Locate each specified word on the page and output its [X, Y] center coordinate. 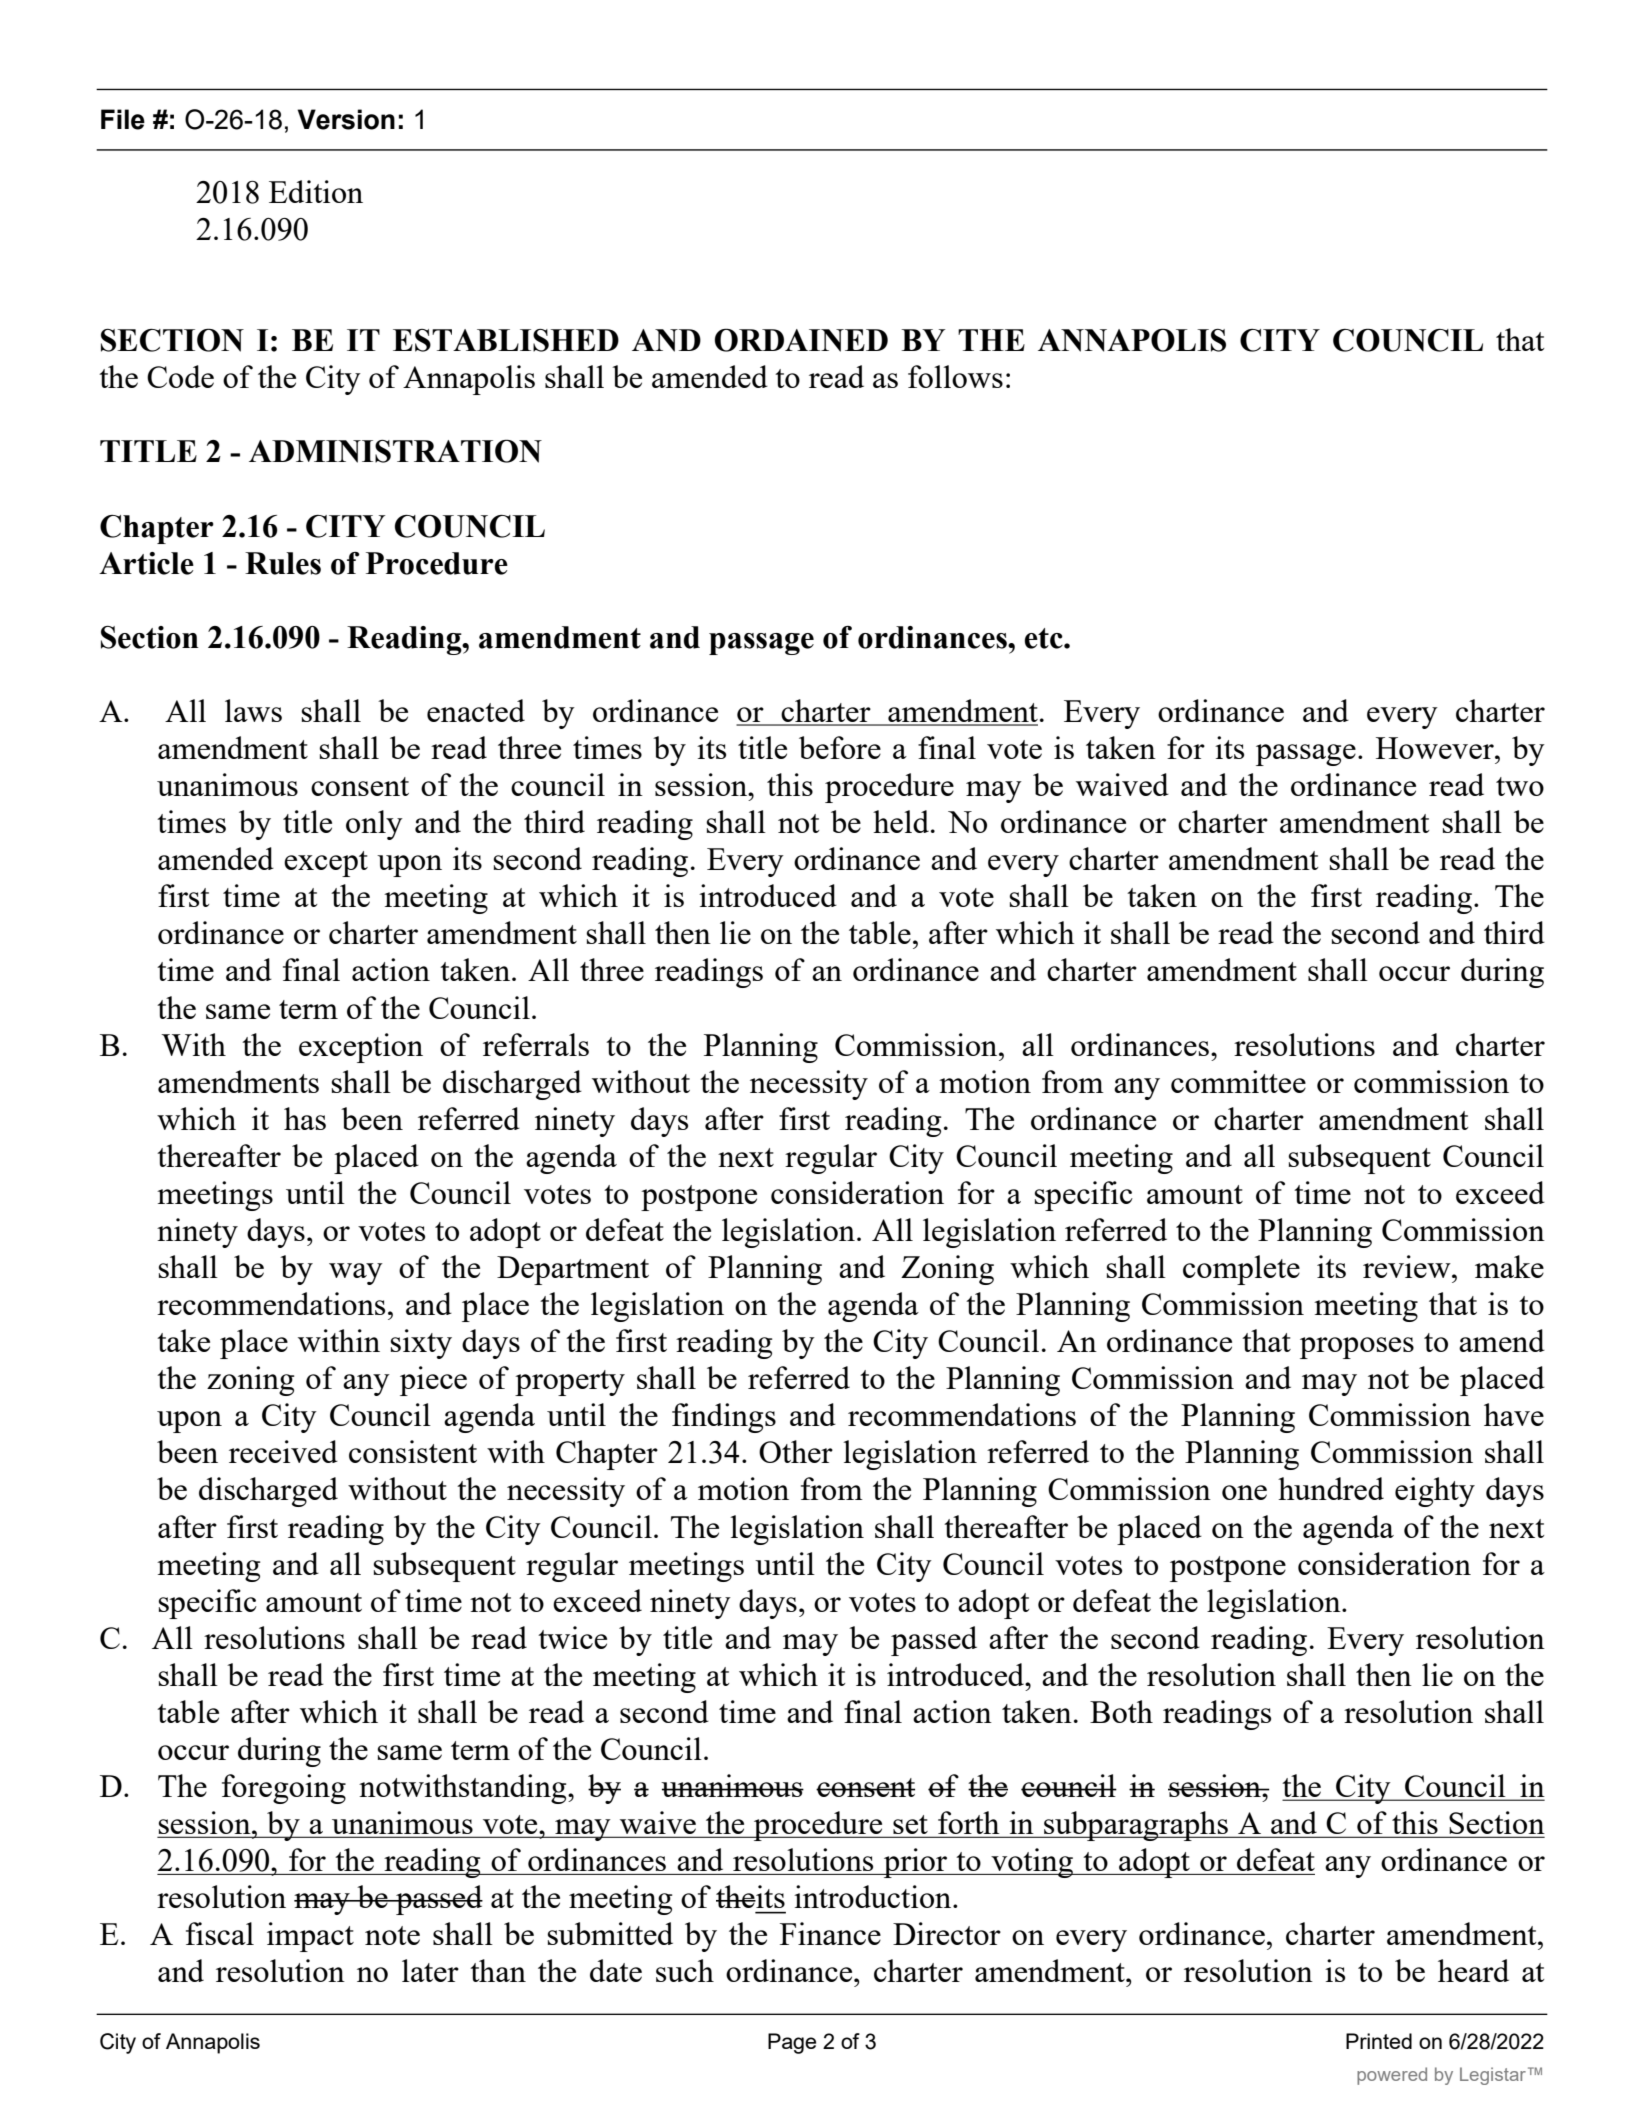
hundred [1331, 1488]
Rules [283, 563]
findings [724, 1418]
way [356, 1274]
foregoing [284, 1789]
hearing [295, 2014]
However [1436, 748]
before [840, 747]
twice [572, 1637]
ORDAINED [801, 340]
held [901, 821]
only [374, 825]
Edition [316, 191]
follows [955, 376]
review [1408, 1266]
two [1520, 786]
